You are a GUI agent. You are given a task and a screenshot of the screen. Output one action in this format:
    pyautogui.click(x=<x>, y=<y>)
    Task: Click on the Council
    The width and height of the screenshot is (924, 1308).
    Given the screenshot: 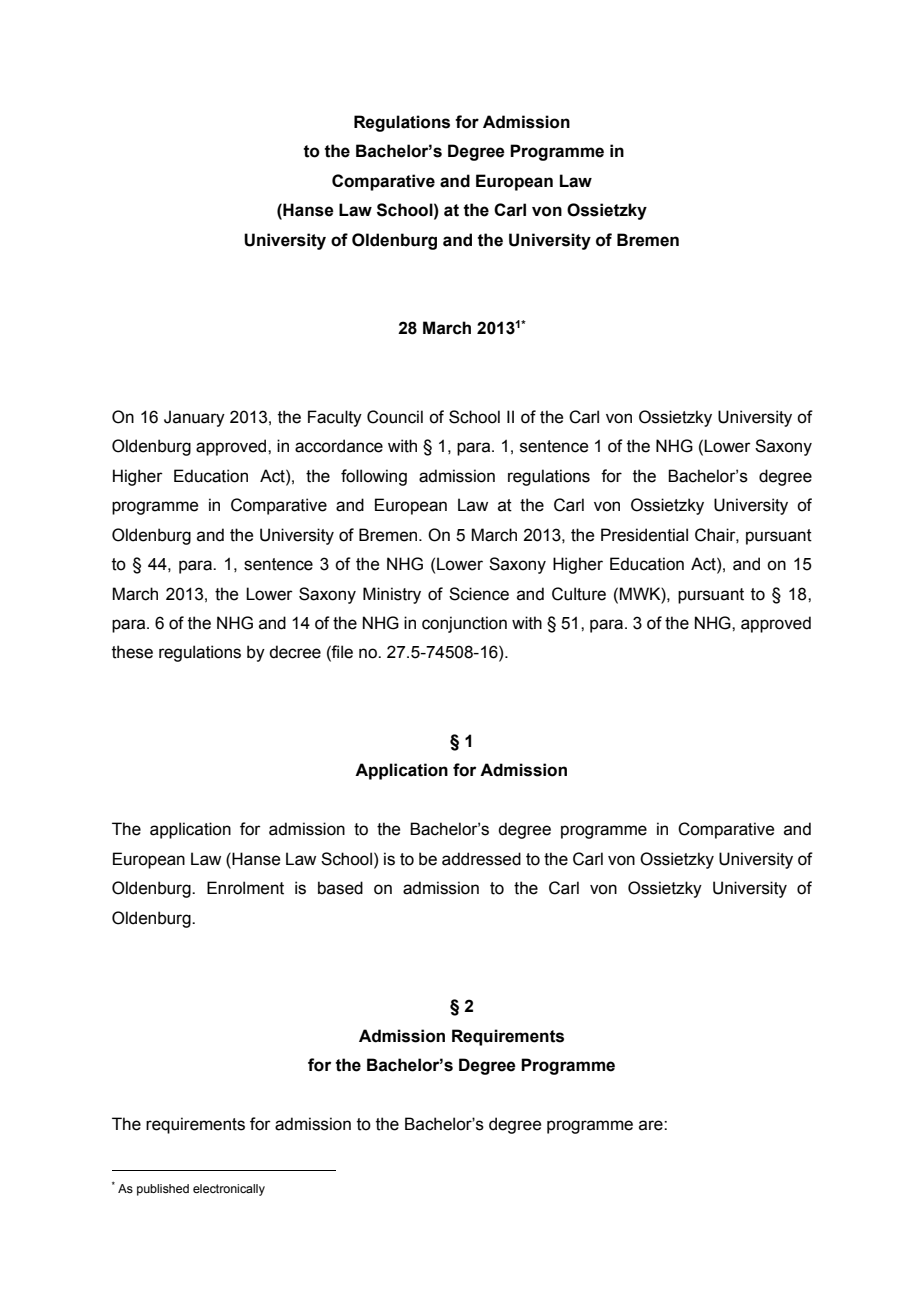 What is the action you would take?
    pyautogui.click(x=395, y=417)
